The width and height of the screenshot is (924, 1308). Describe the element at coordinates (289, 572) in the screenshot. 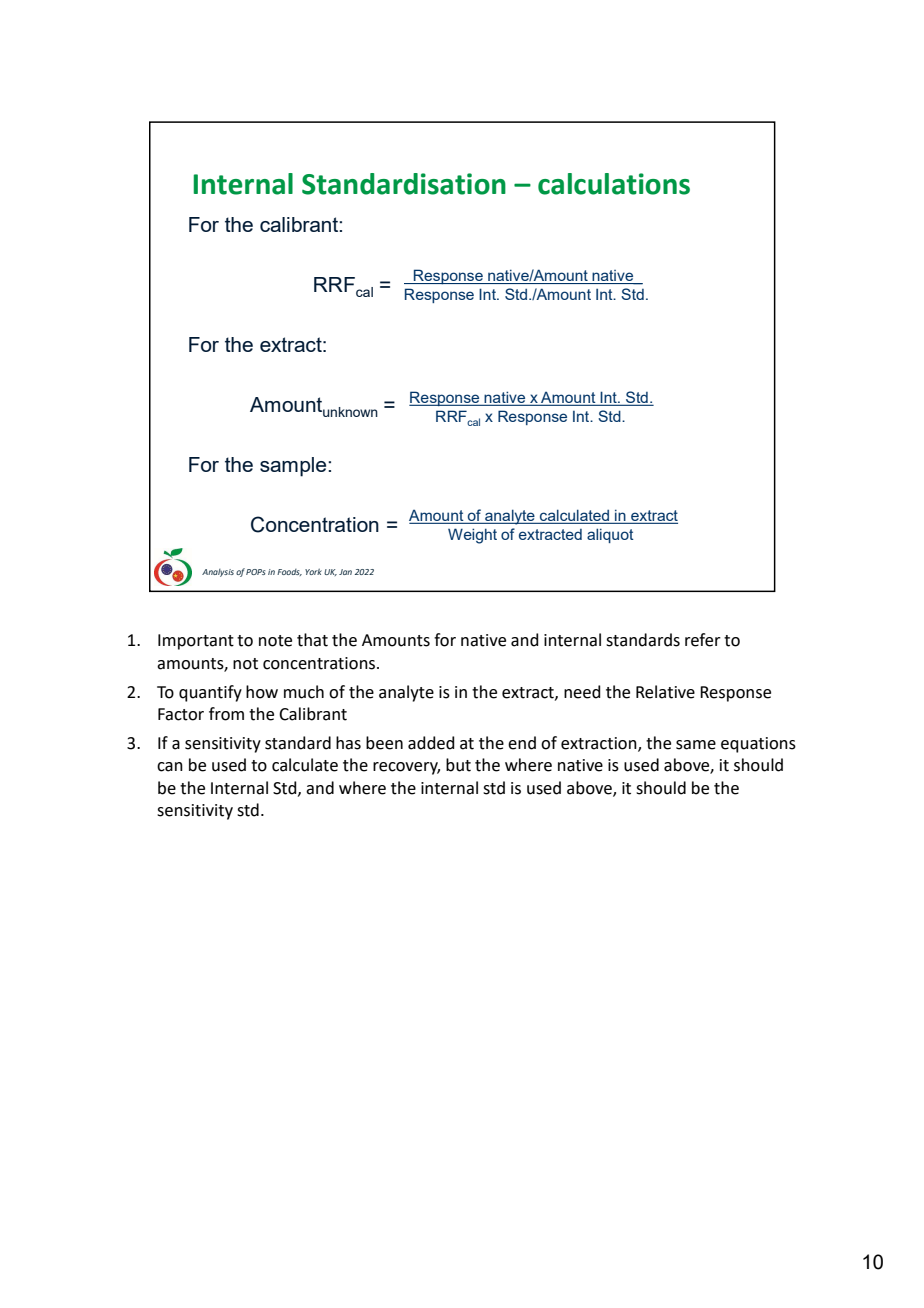

I see `Foods` at that location.
